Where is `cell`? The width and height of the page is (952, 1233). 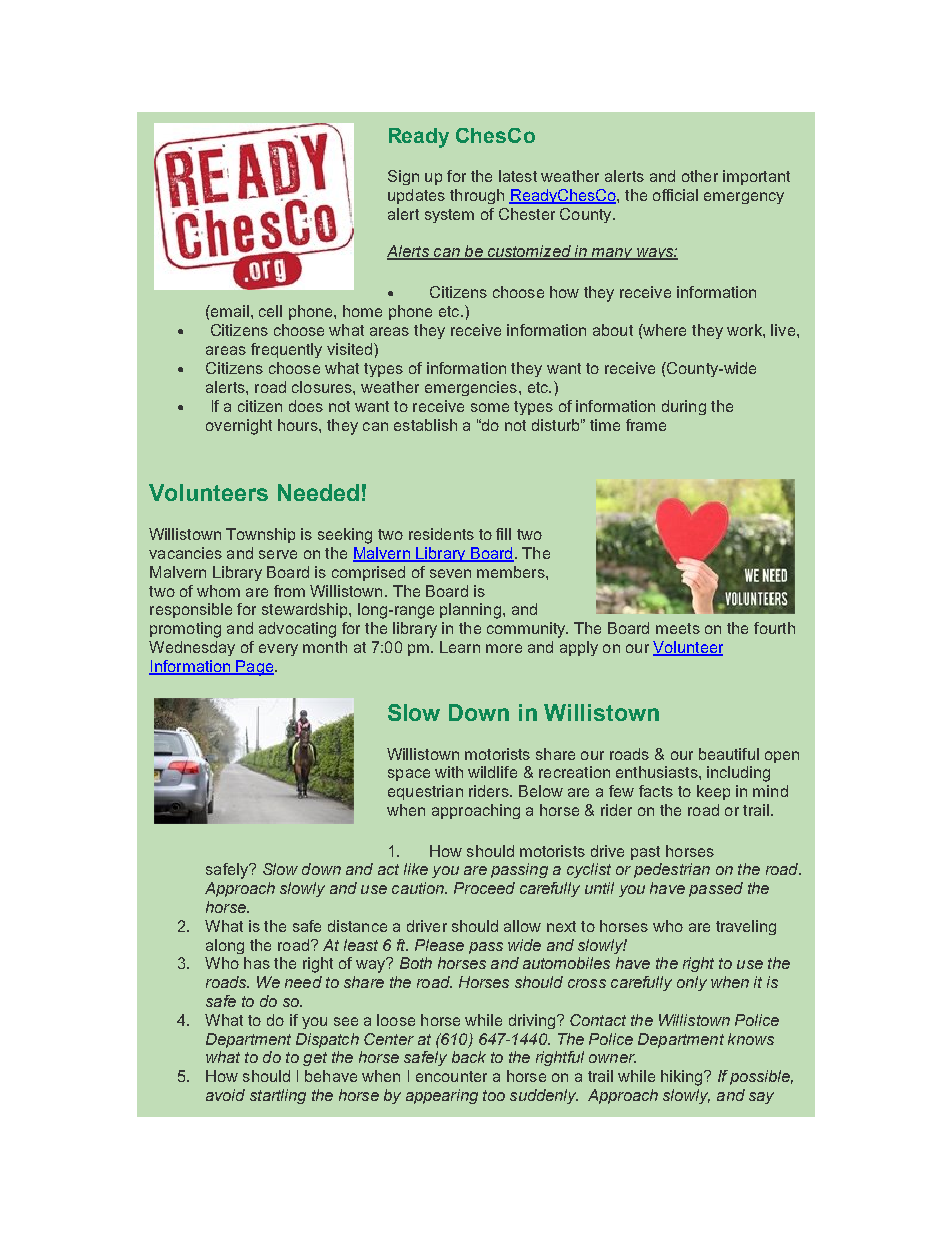 cell is located at coordinates (270, 311).
